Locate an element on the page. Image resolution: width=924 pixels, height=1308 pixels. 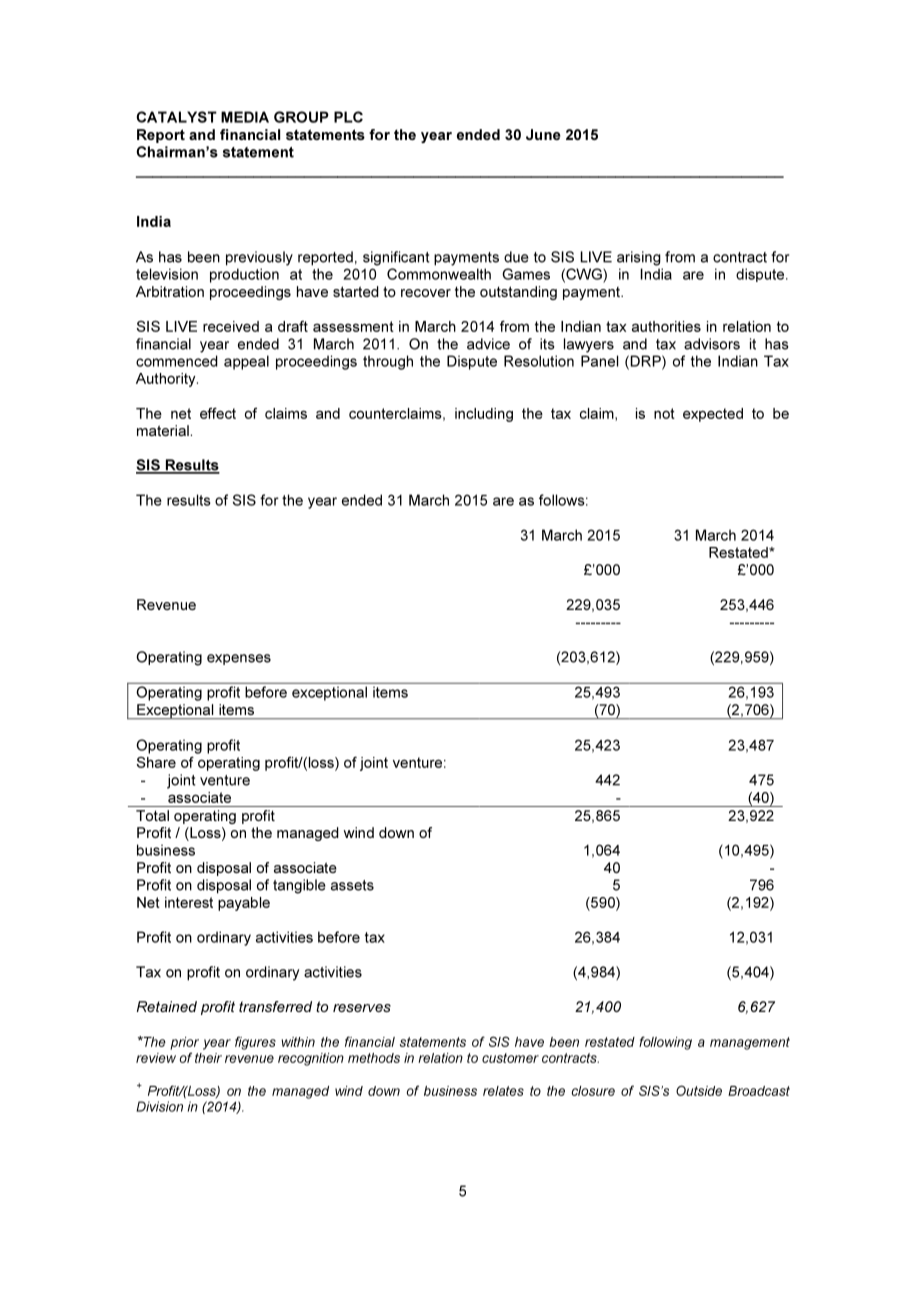
not is located at coordinates (664, 413).
